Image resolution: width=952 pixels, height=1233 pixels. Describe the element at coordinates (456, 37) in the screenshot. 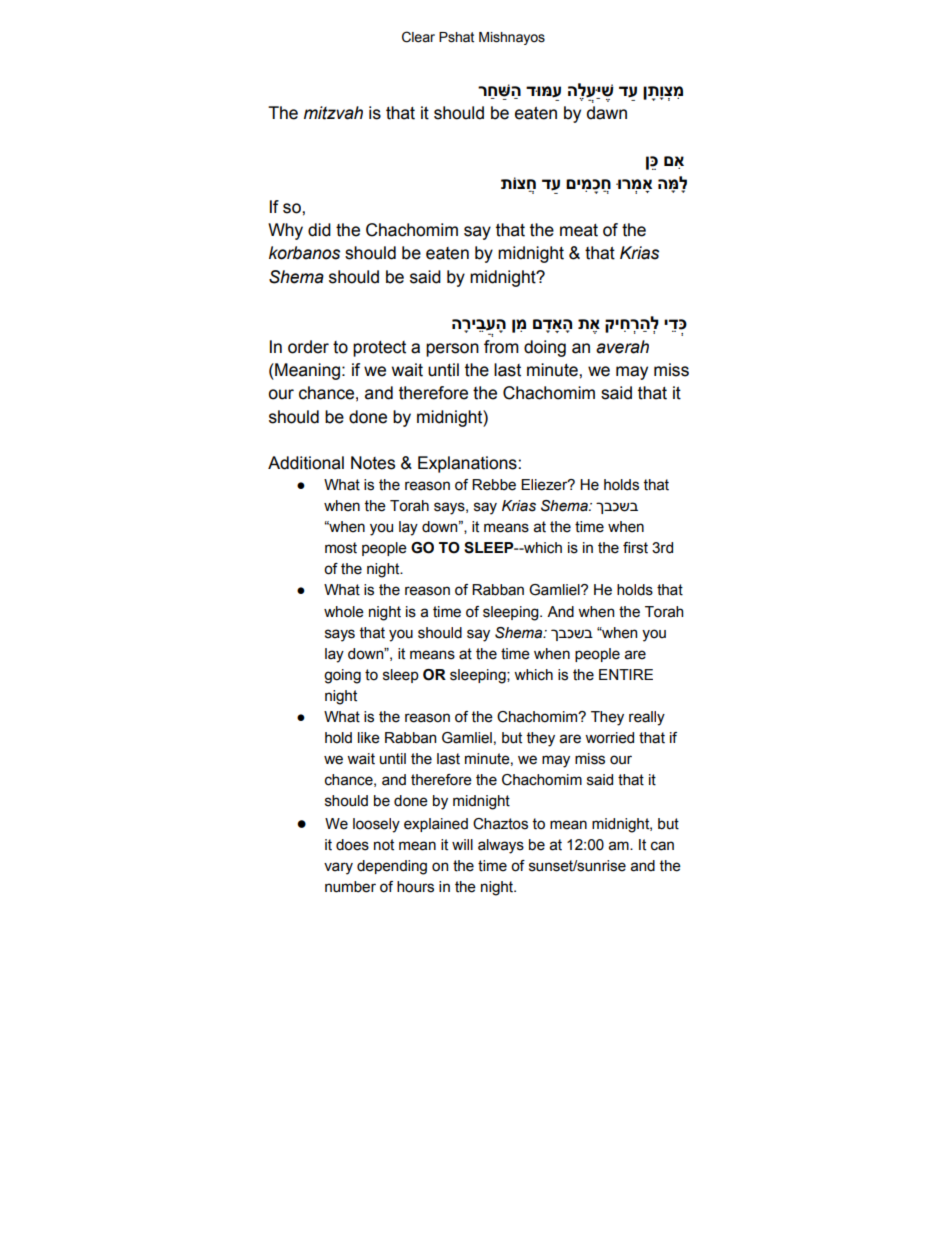

I see `Pshat` at that location.
